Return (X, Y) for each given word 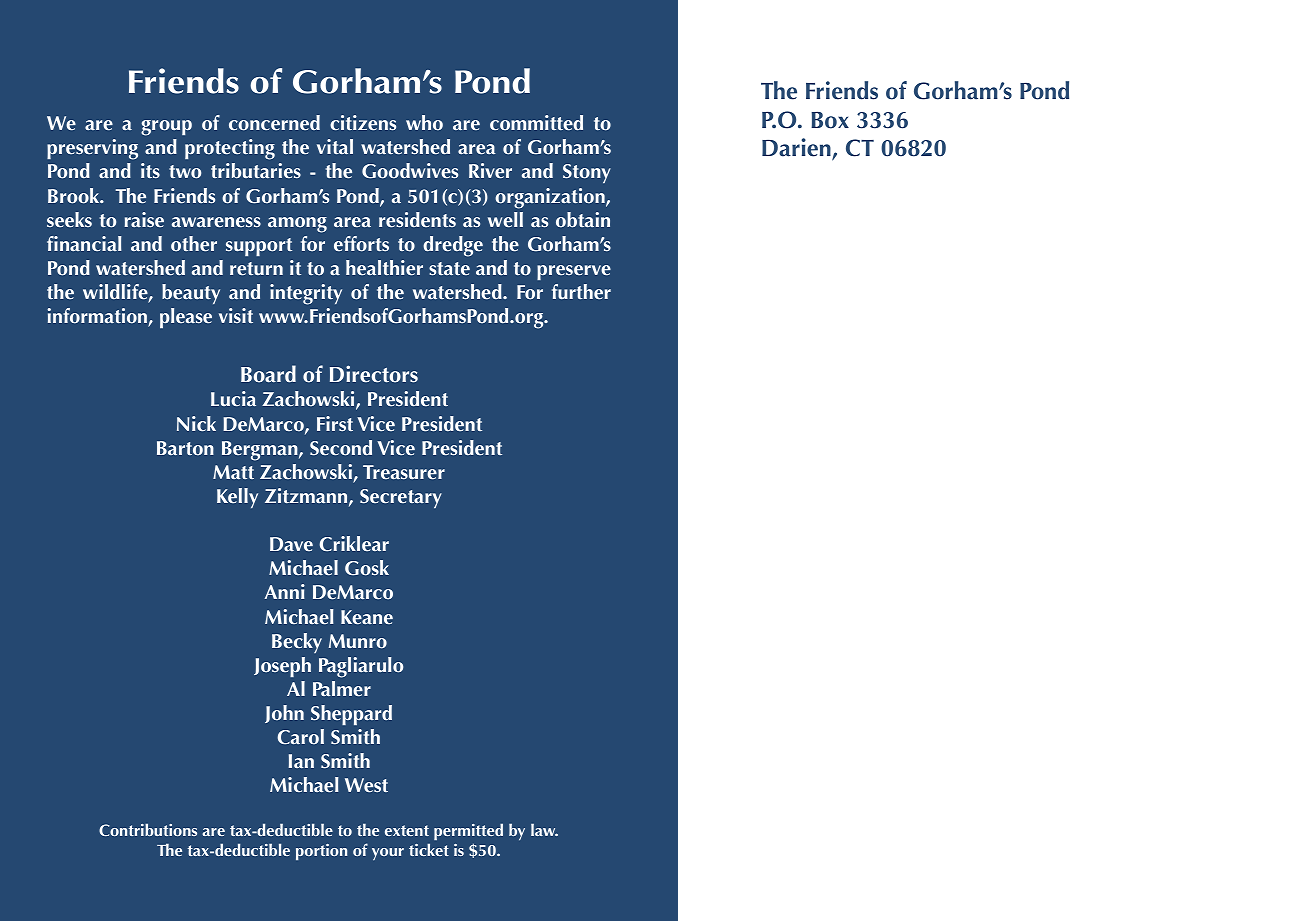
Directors (374, 374)
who (424, 122)
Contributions (148, 829)
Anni (285, 591)
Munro (358, 641)
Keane (367, 617)
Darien (797, 148)
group (166, 128)
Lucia (233, 398)
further (581, 292)
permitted (468, 833)
